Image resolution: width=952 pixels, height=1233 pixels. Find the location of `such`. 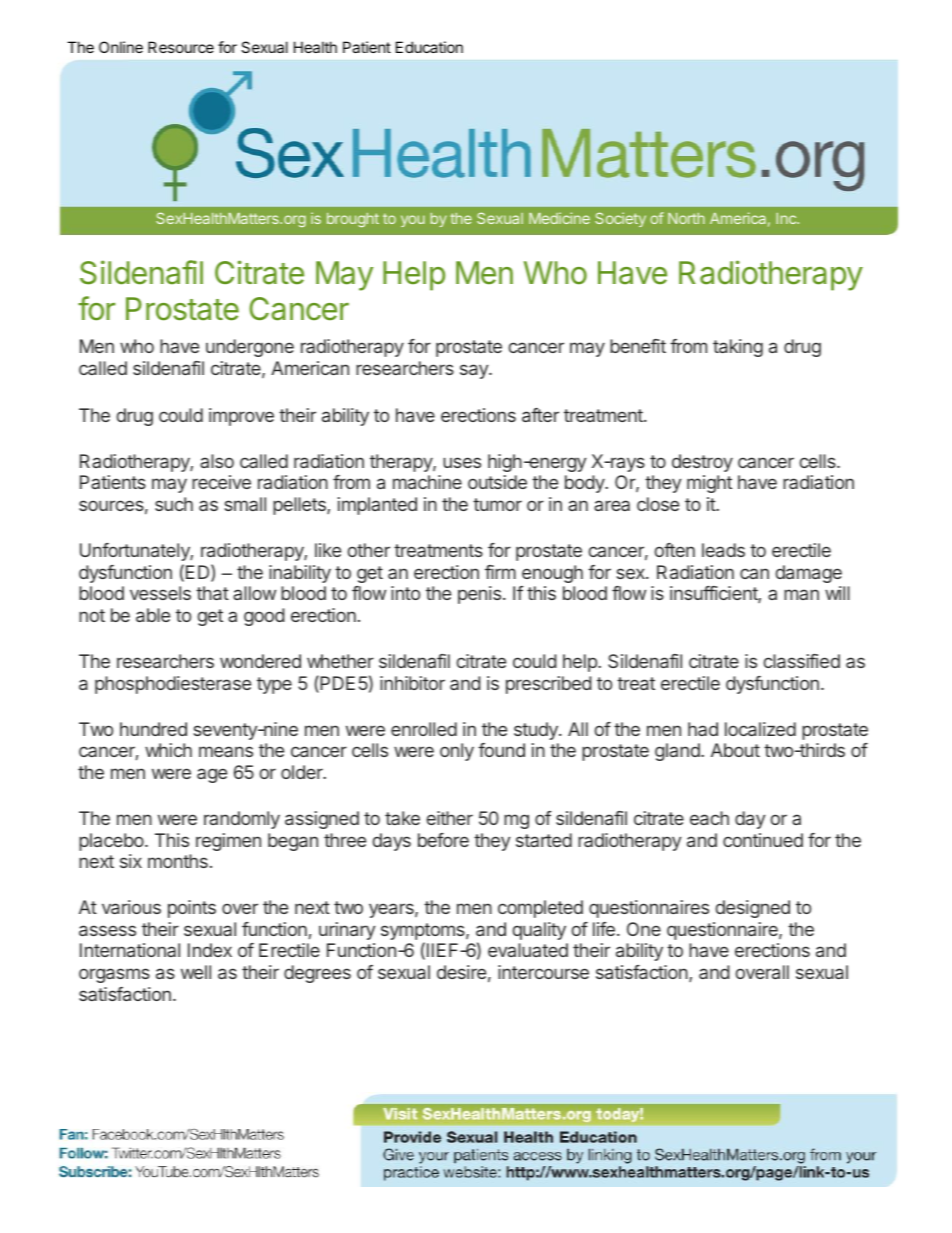

such is located at coordinates (174, 504).
